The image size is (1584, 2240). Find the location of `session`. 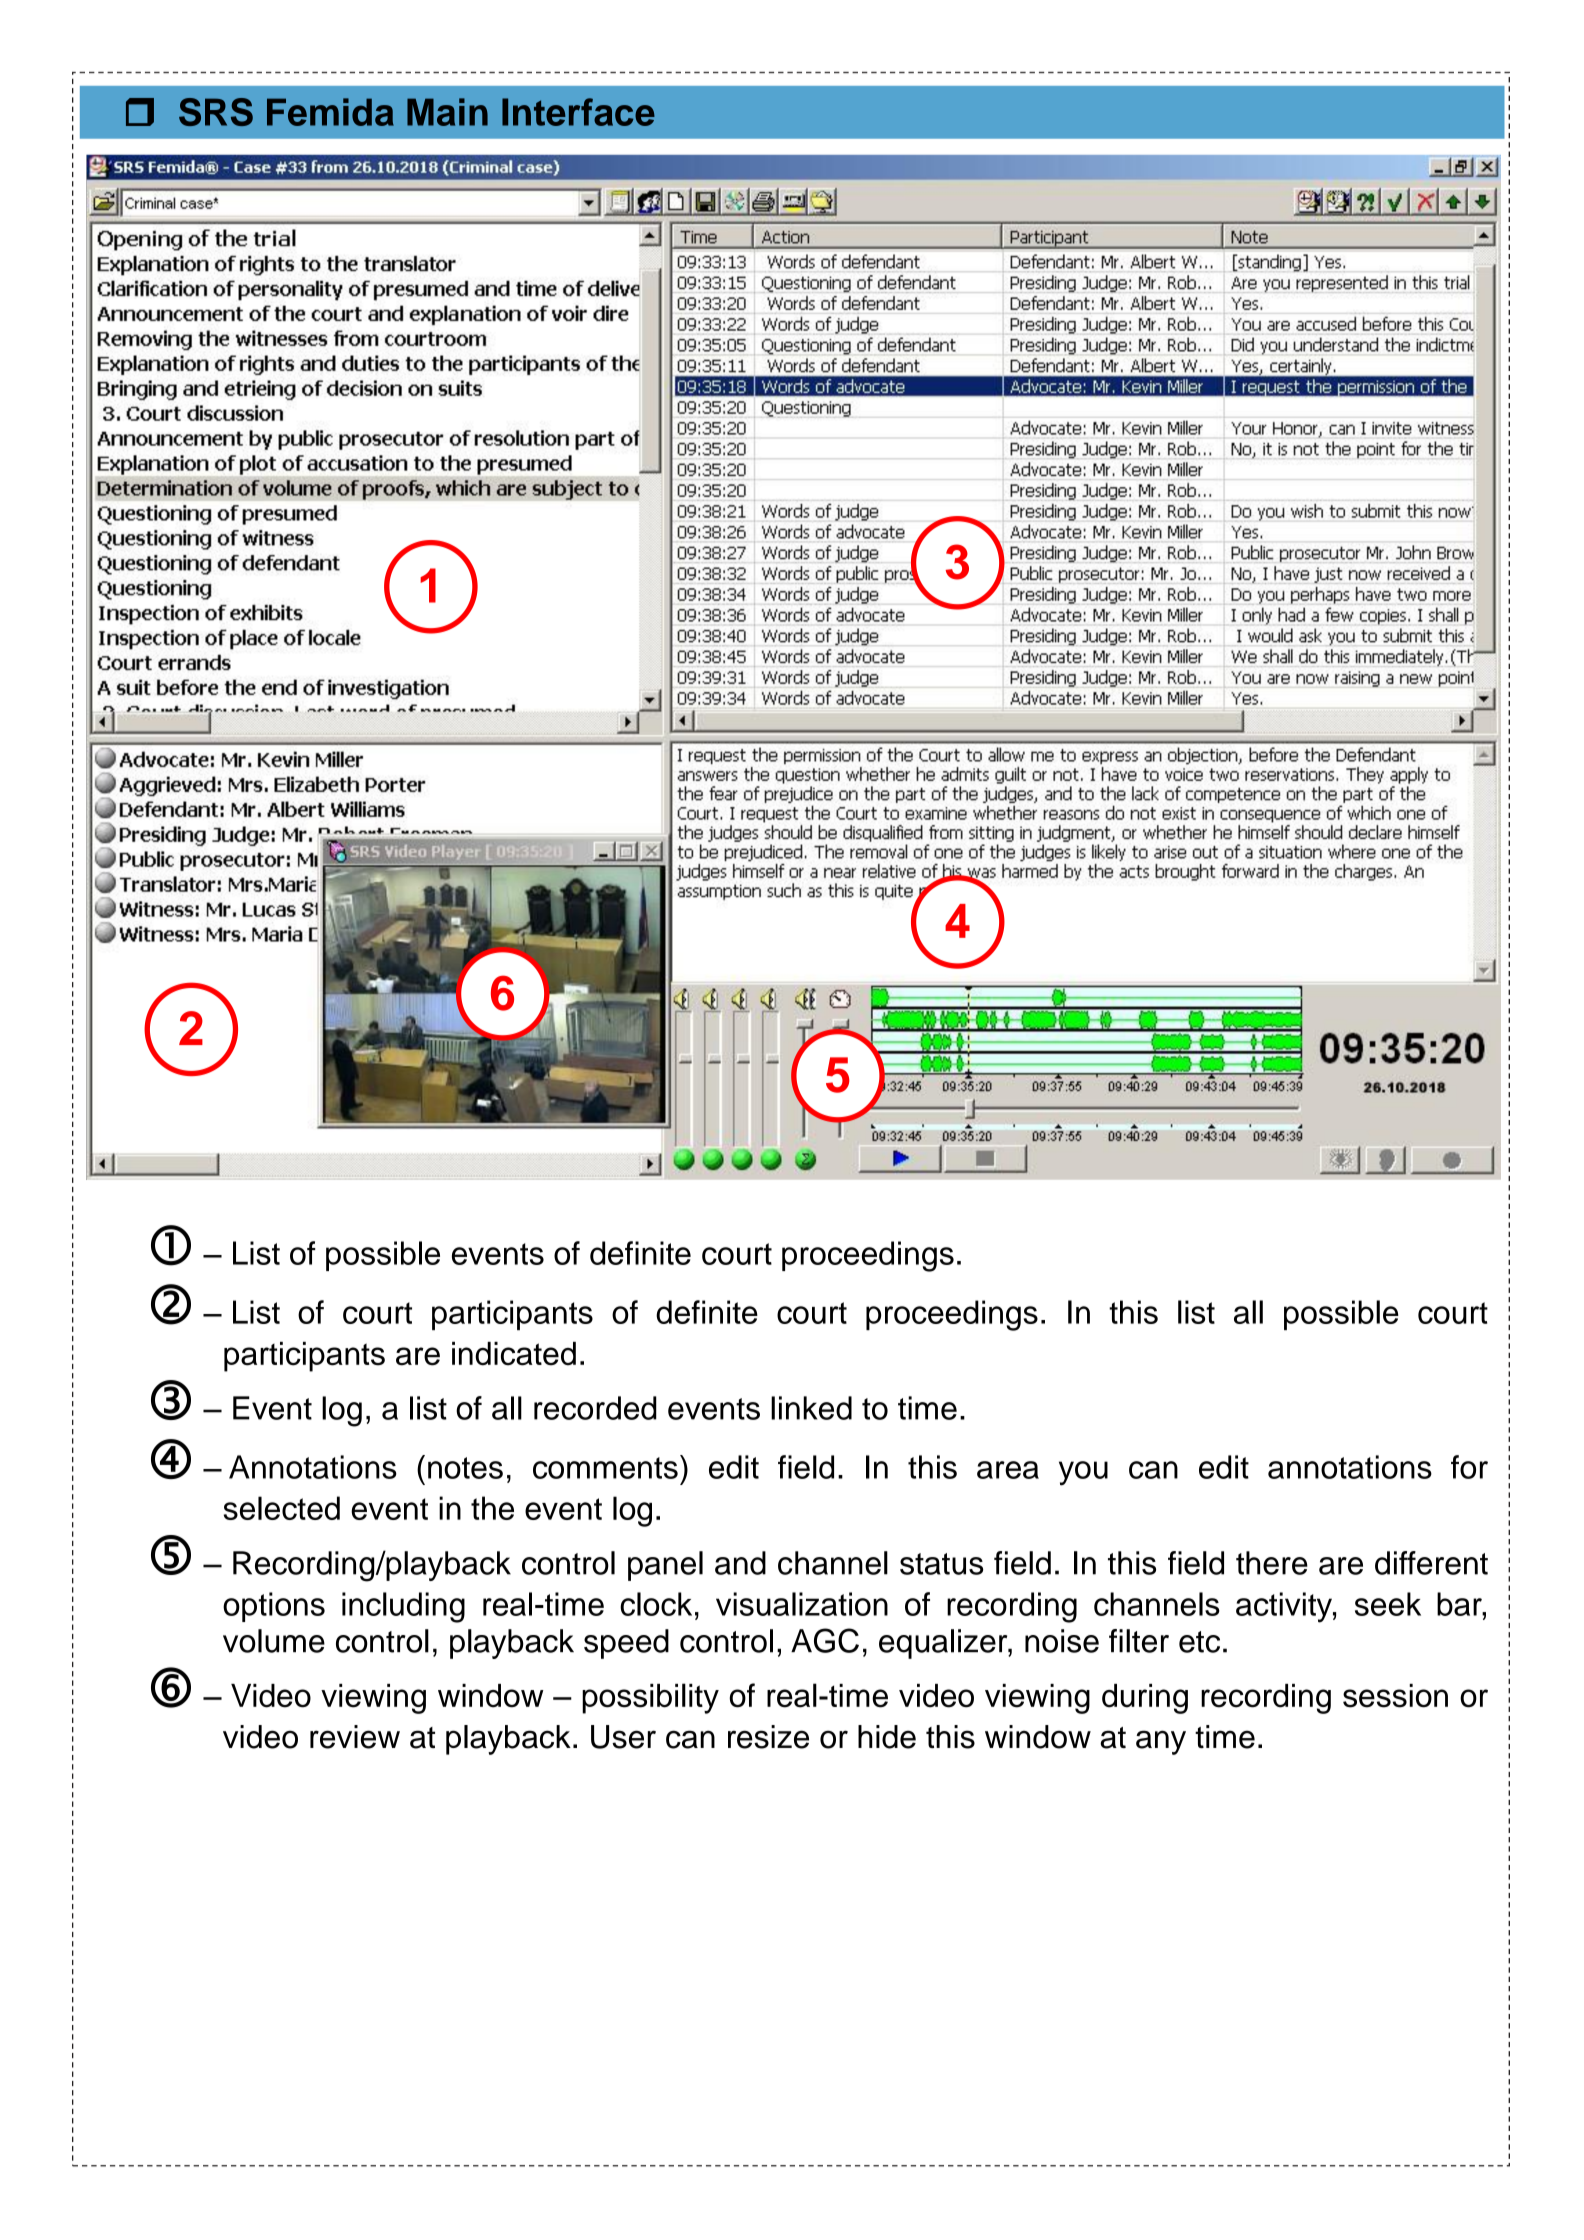

session is located at coordinates (1395, 1696).
